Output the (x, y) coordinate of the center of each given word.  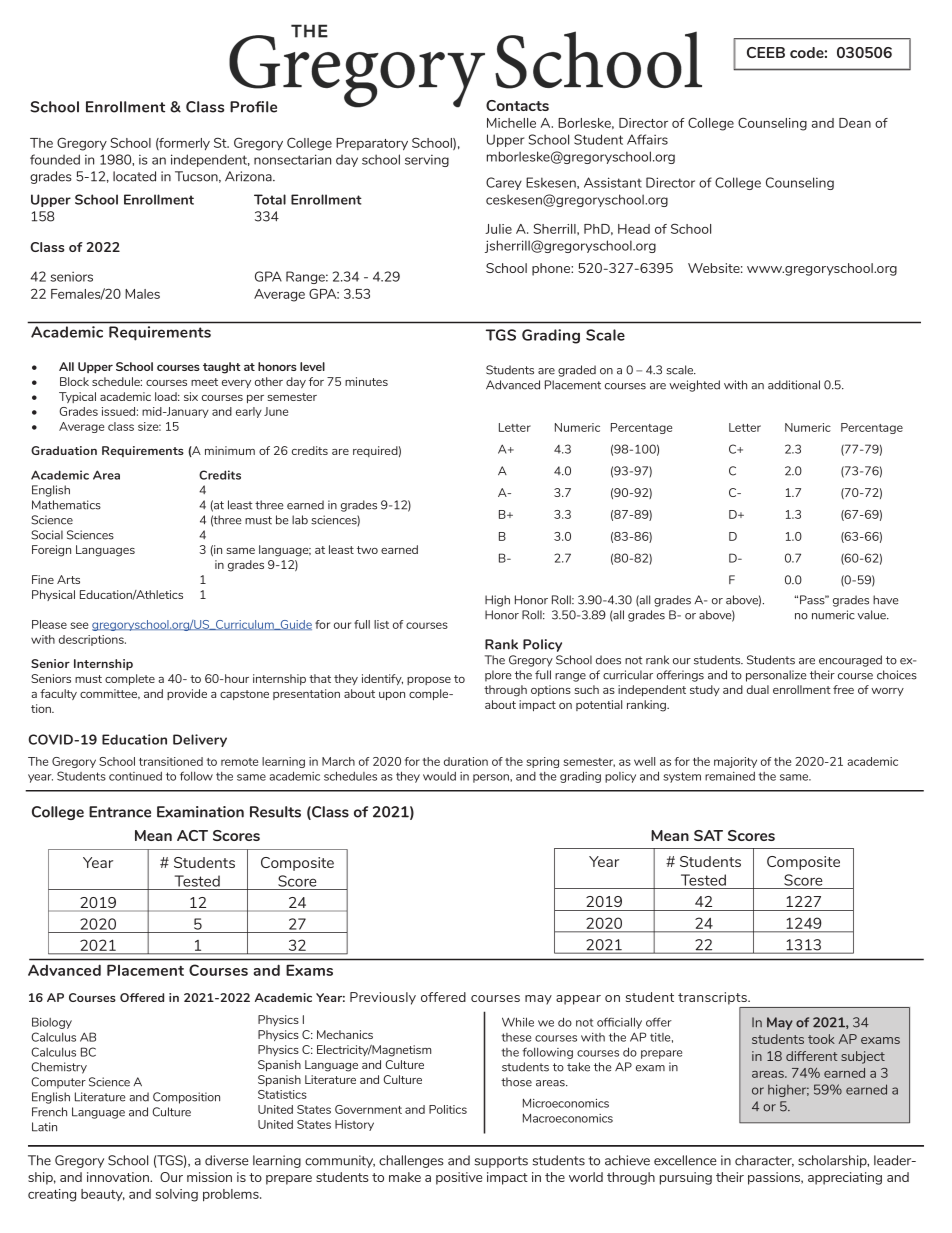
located (134, 176)
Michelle (511, 123)
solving (176, 1195)
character (764, 1161)
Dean (855, 123)
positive (459, 1178)
